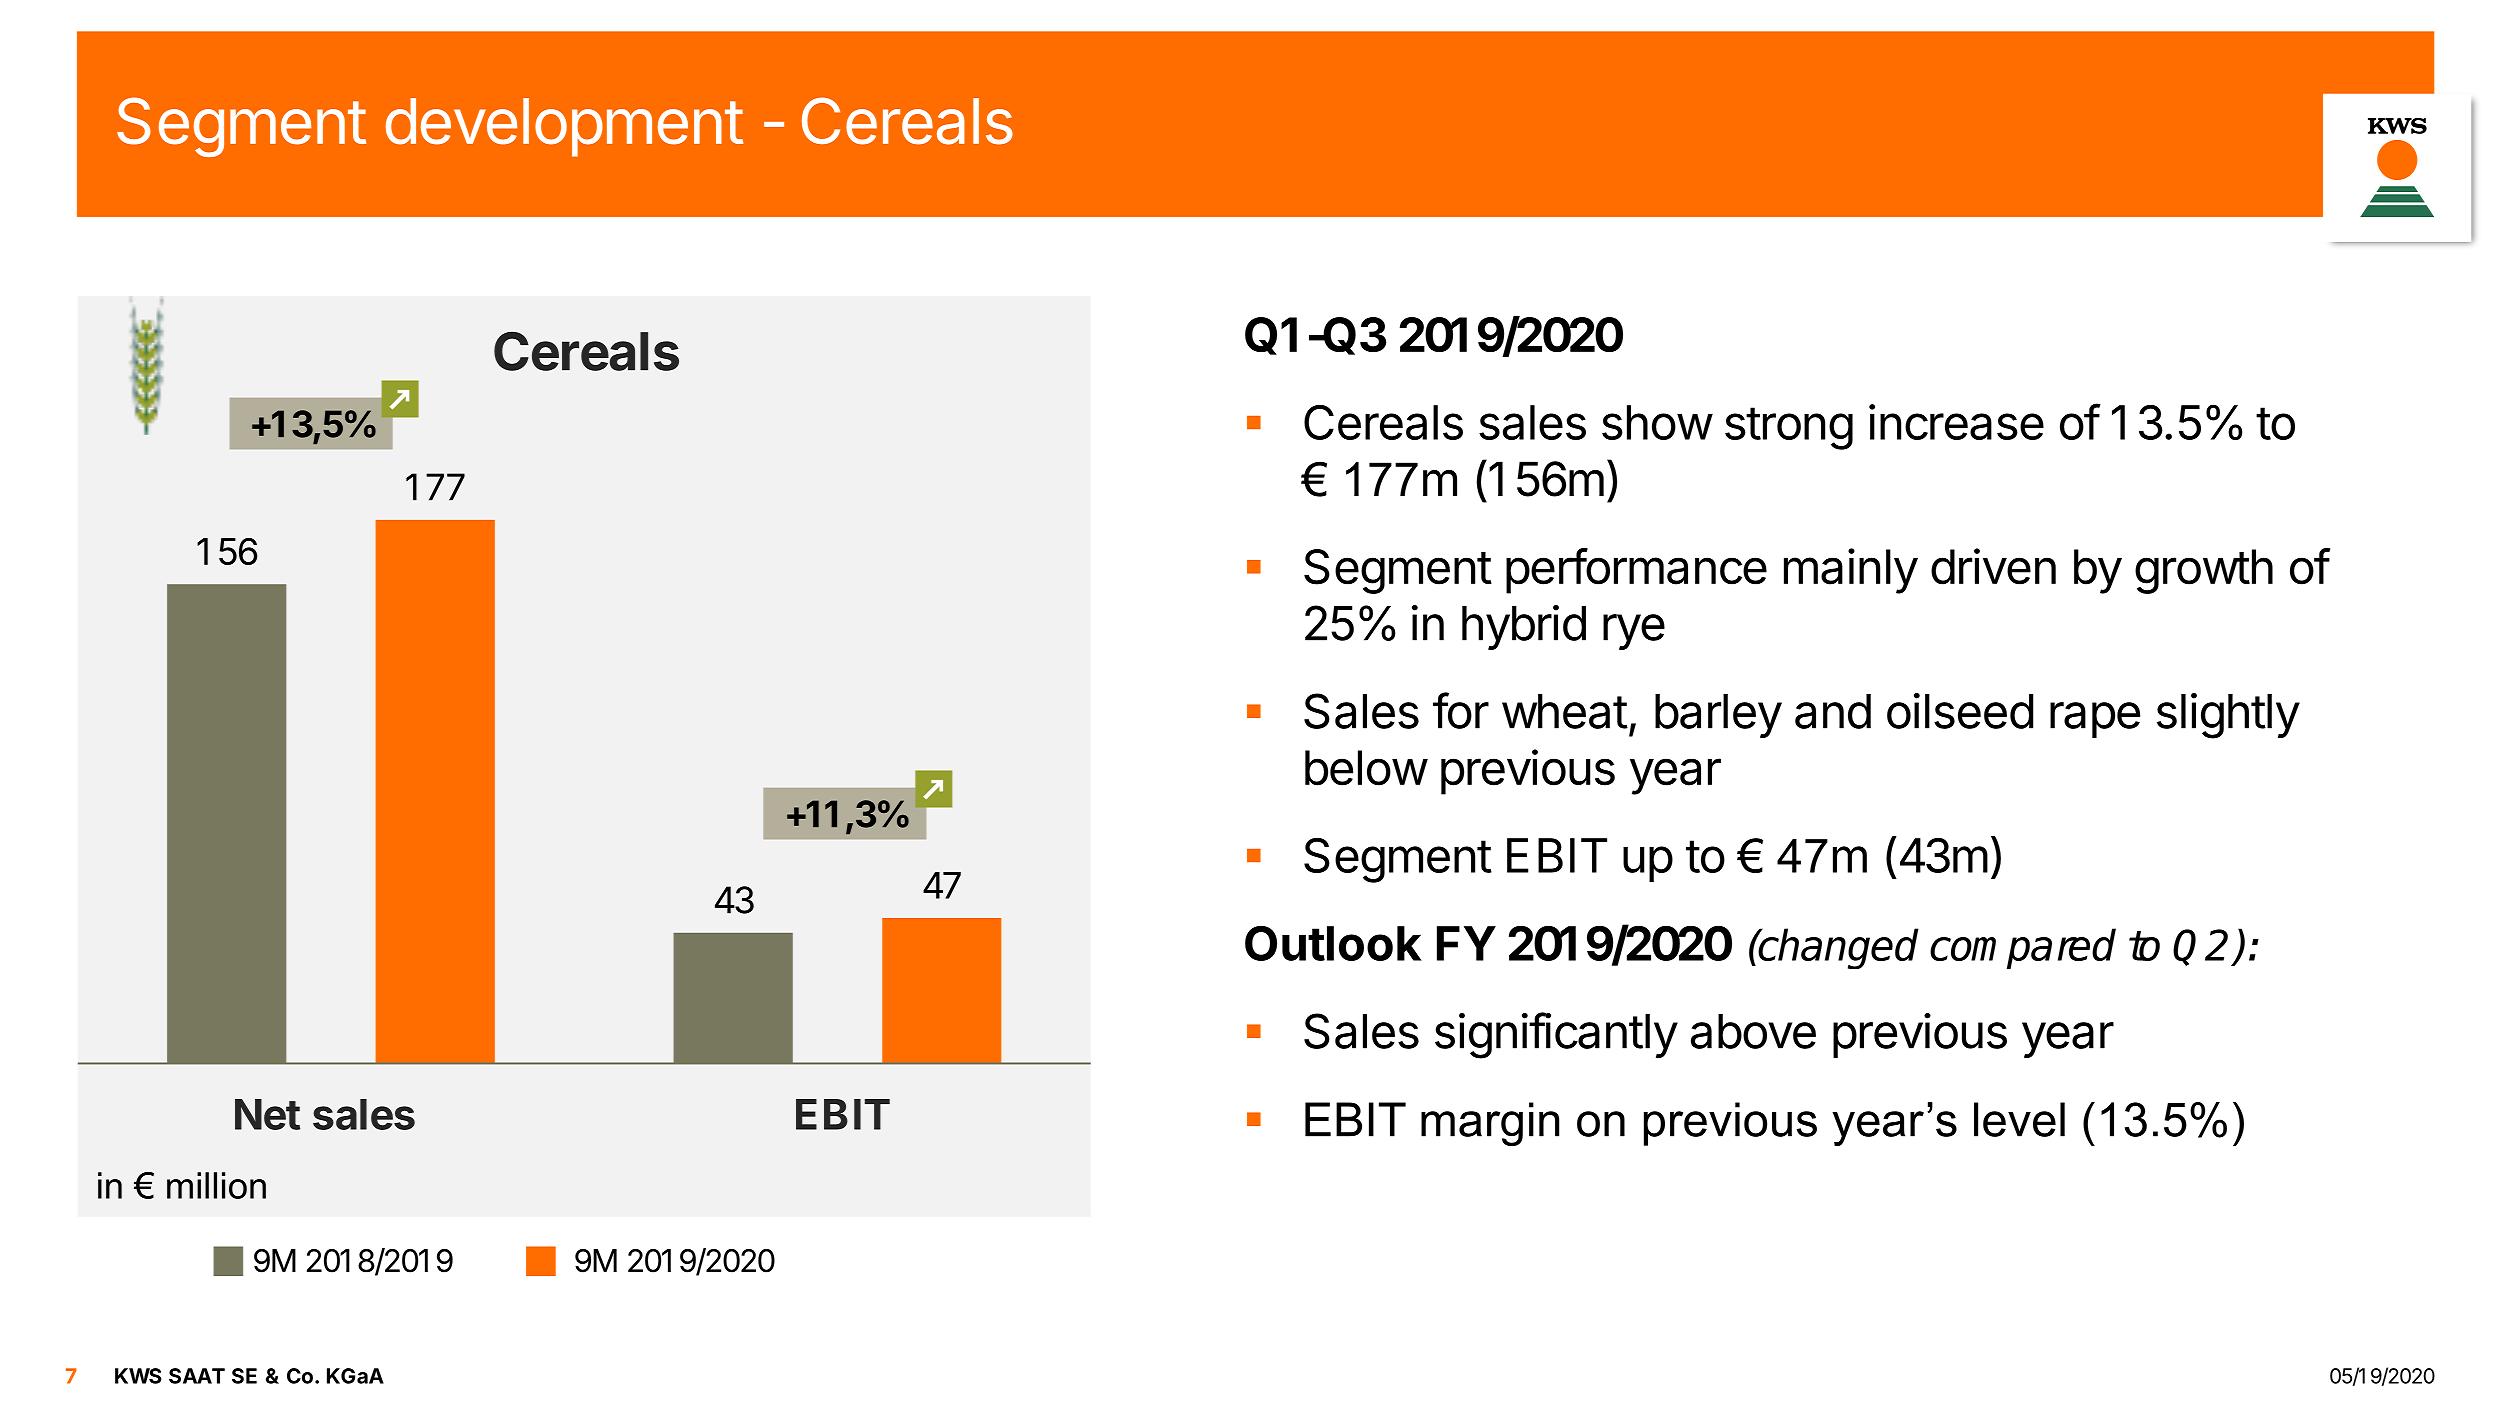 This document has height=1412, width=2511. Describe the element at coordinates (1956, 422) in the document. I see `increase` at that location.
